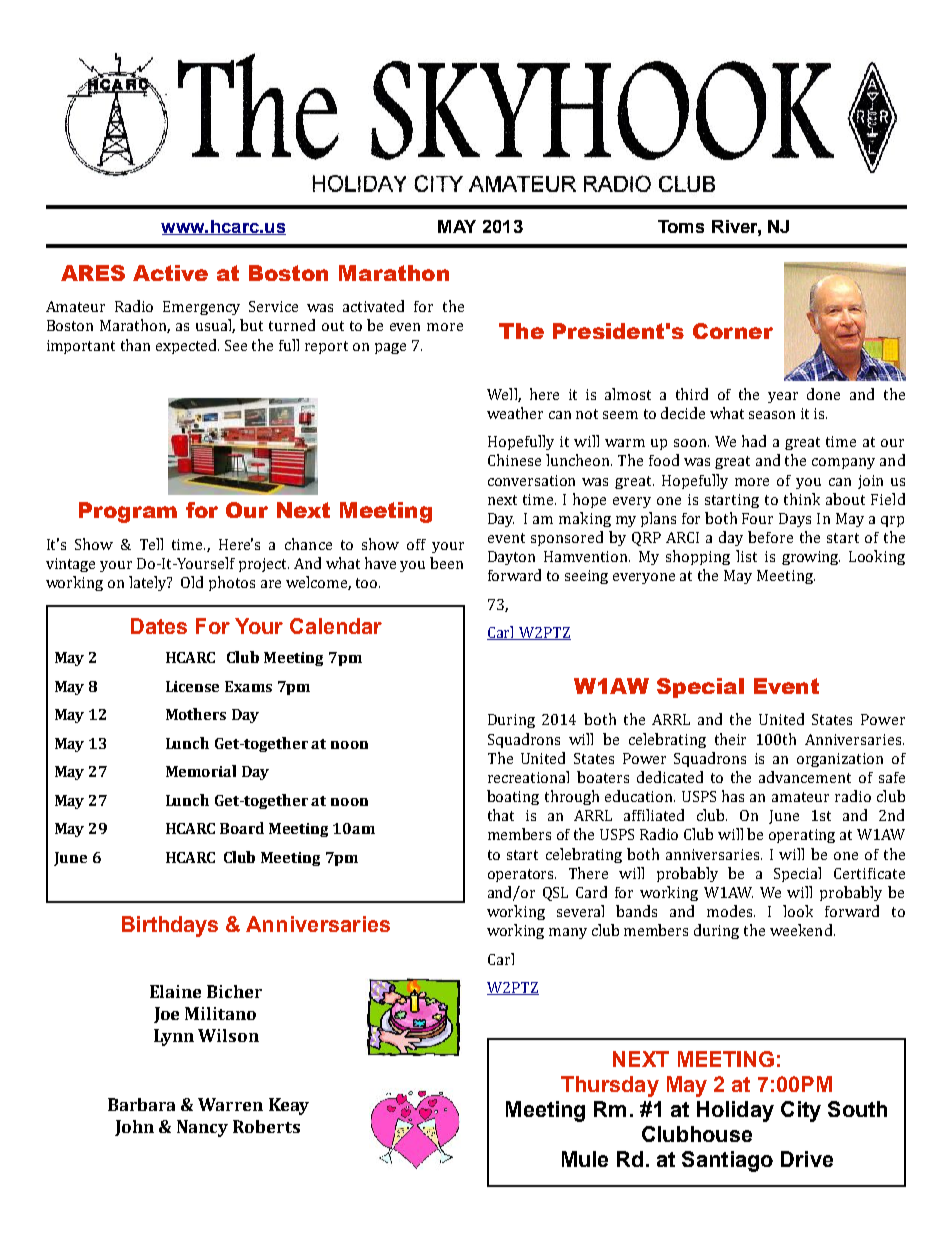 The height and width of the screenshot is (1233, 952). I want to click on their, so click(730, 739).
